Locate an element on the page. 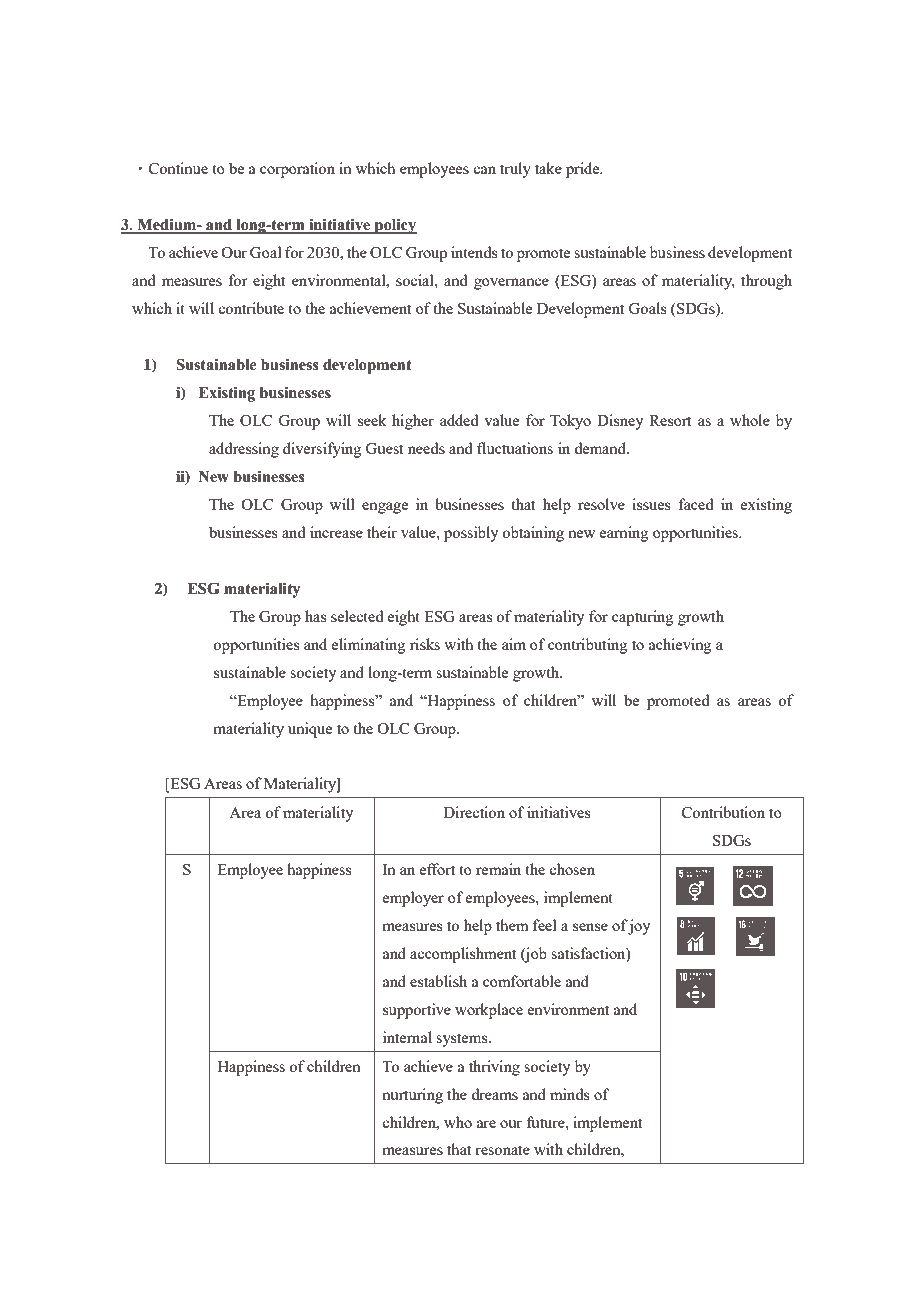  through is located at coordinates (766, 282).
